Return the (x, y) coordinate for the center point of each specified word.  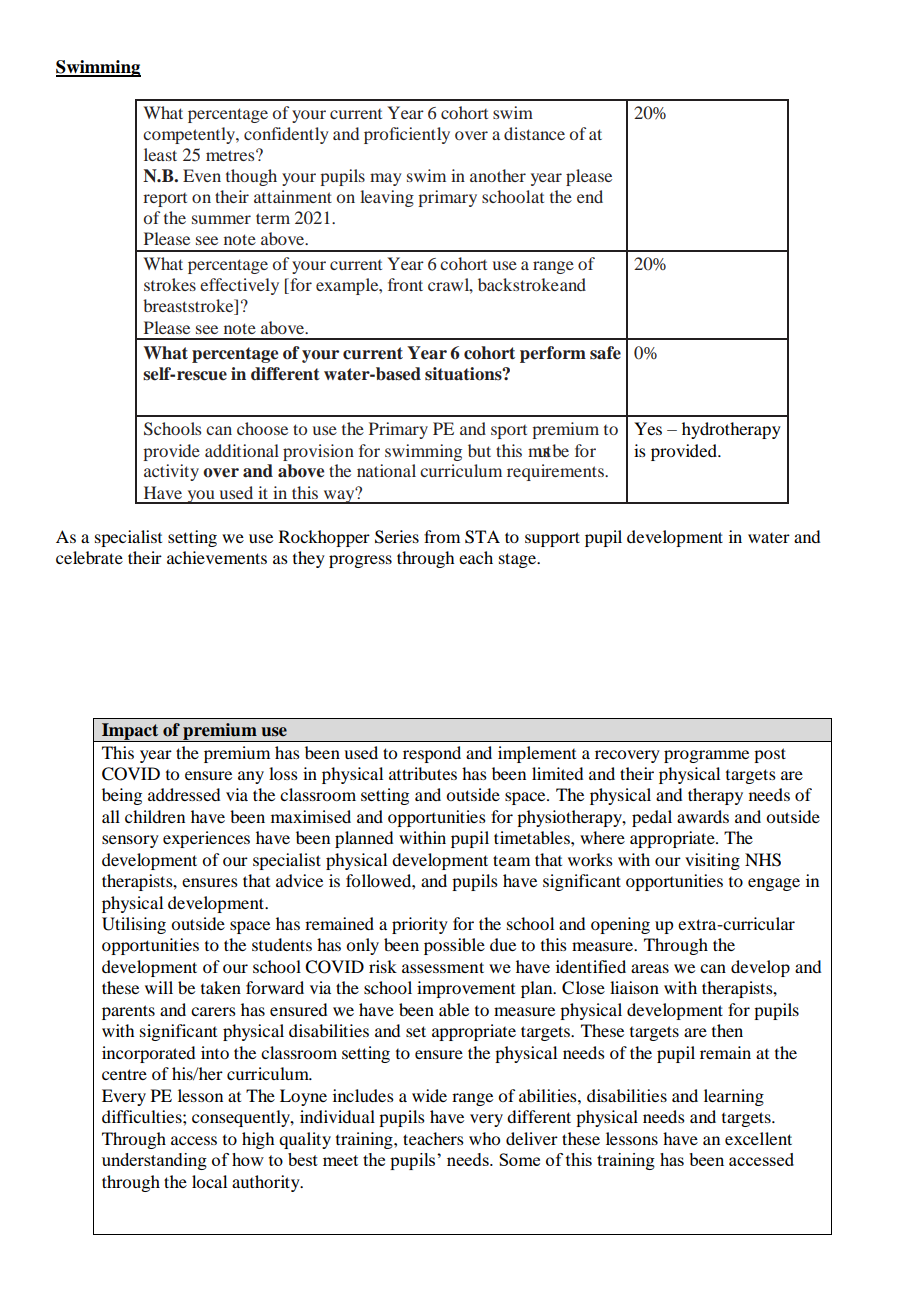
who (484, 1138)
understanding (154, 1161)
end (590, 196)
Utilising (134, 925)
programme (706, 756)
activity (171, 472)
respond (432, 754)
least (160, 154)
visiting (712, 861)
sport (509, 432)
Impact (130, 732)
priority (420, 925)
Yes (648, 428)
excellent (758, 1138)
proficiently (407, 135)
